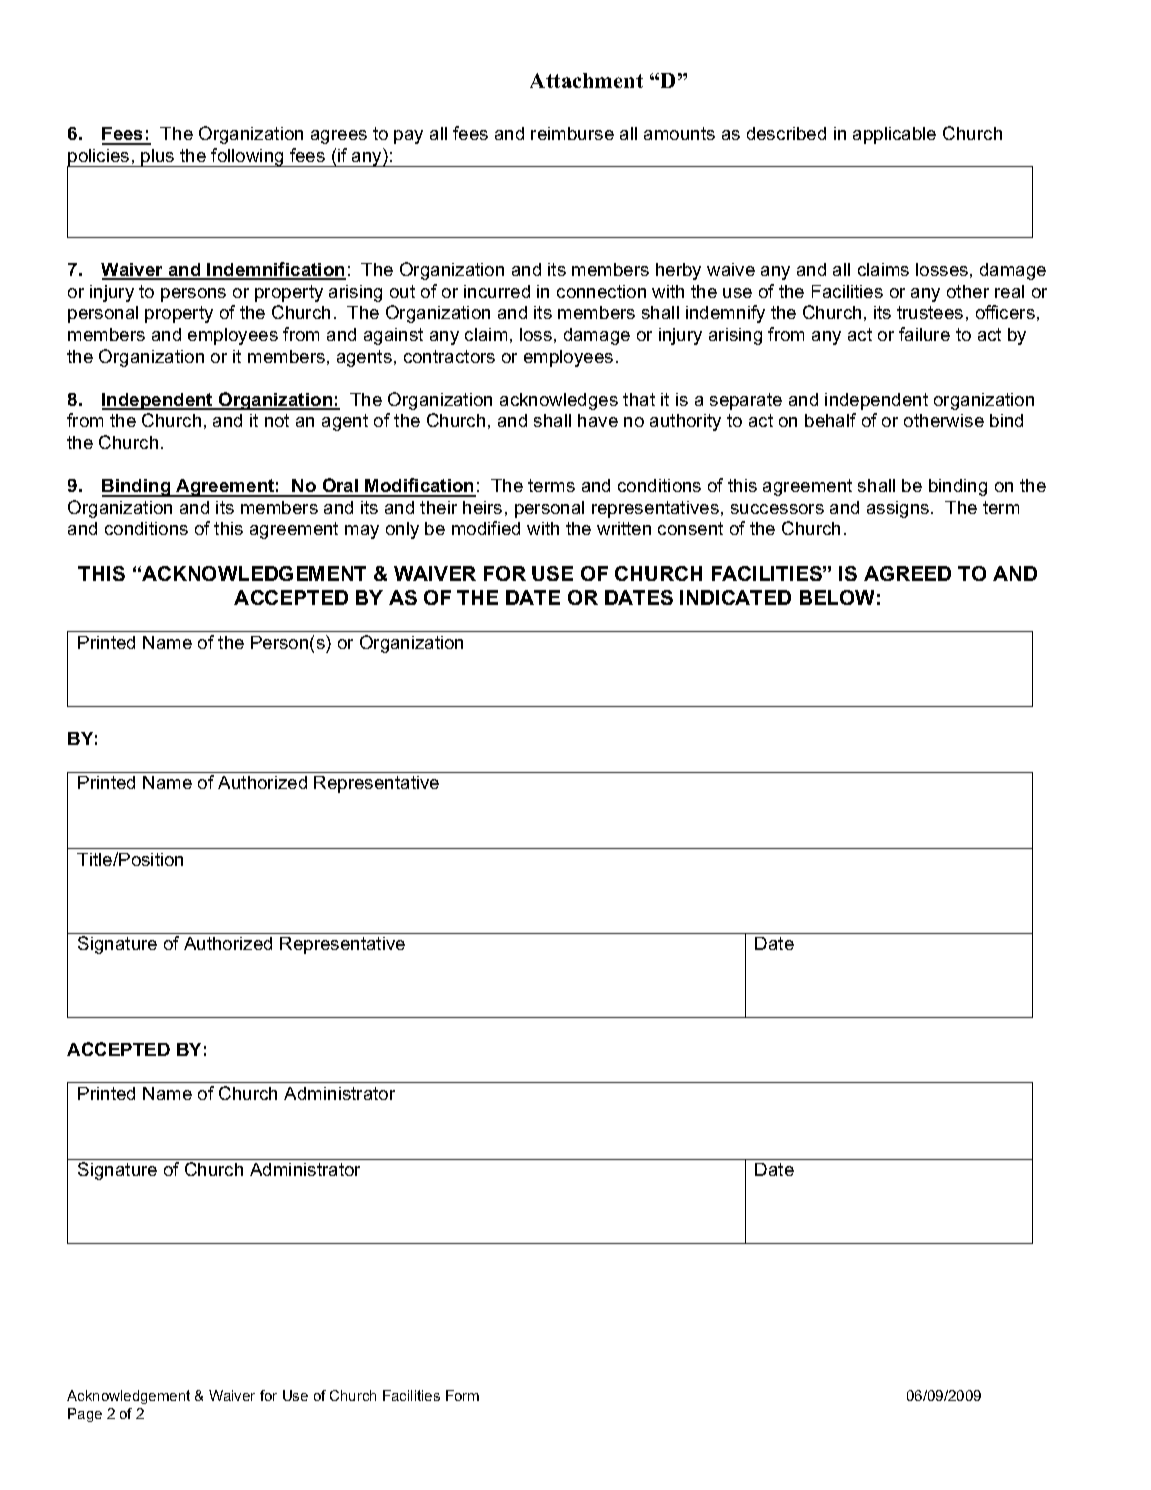 Image resolution: width=1151 pixels, height=1490 pixels. What do you see at coordinates (572, 133) in the page?
I see `reimburse` at bounding box center [572, 133].
